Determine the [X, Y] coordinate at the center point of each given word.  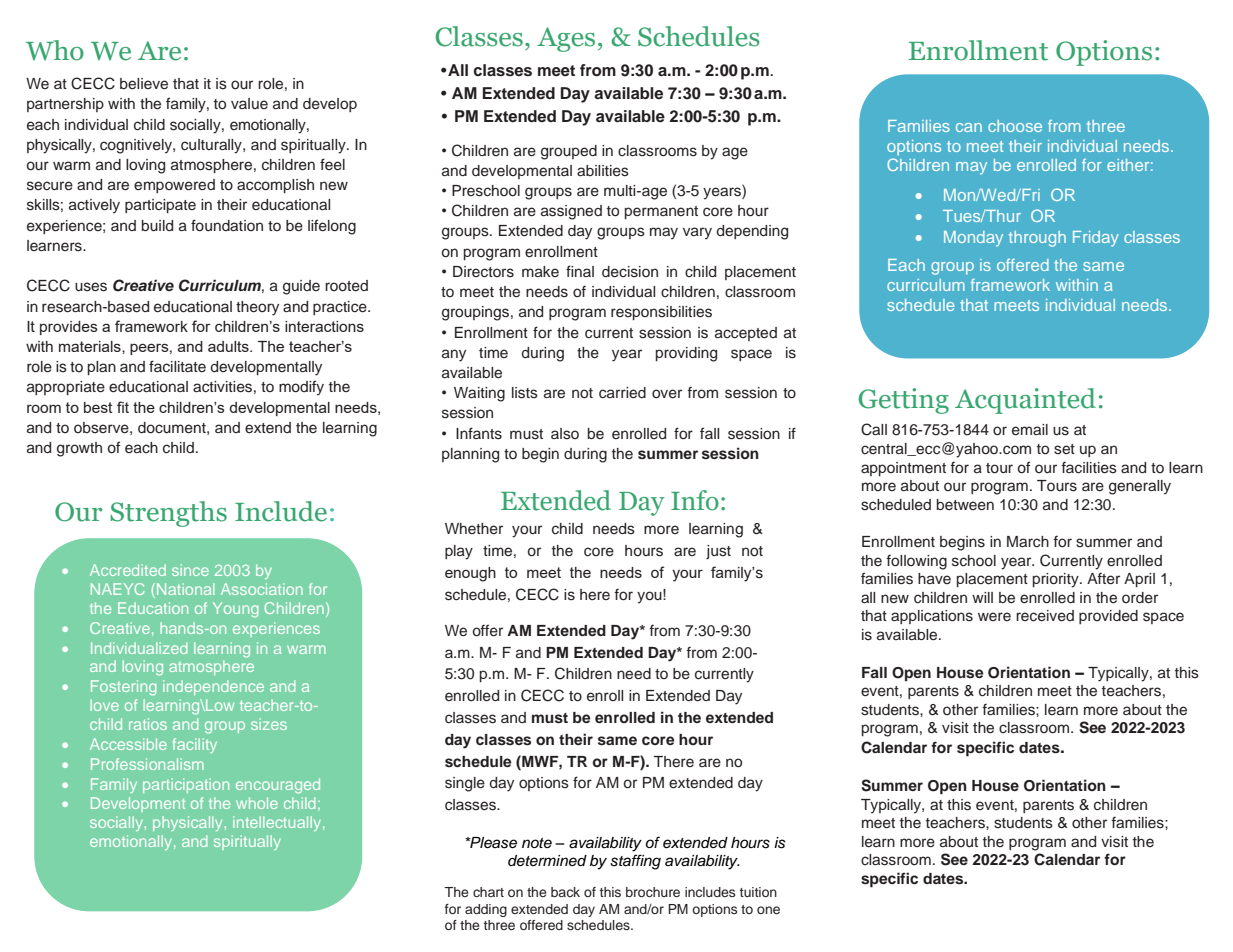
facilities [1089, 467]
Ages [566, 39]
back [565, 892]
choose [1015, 126]
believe [144, 84]
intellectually [278, 823]
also [565, 434]
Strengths [168, 514]
